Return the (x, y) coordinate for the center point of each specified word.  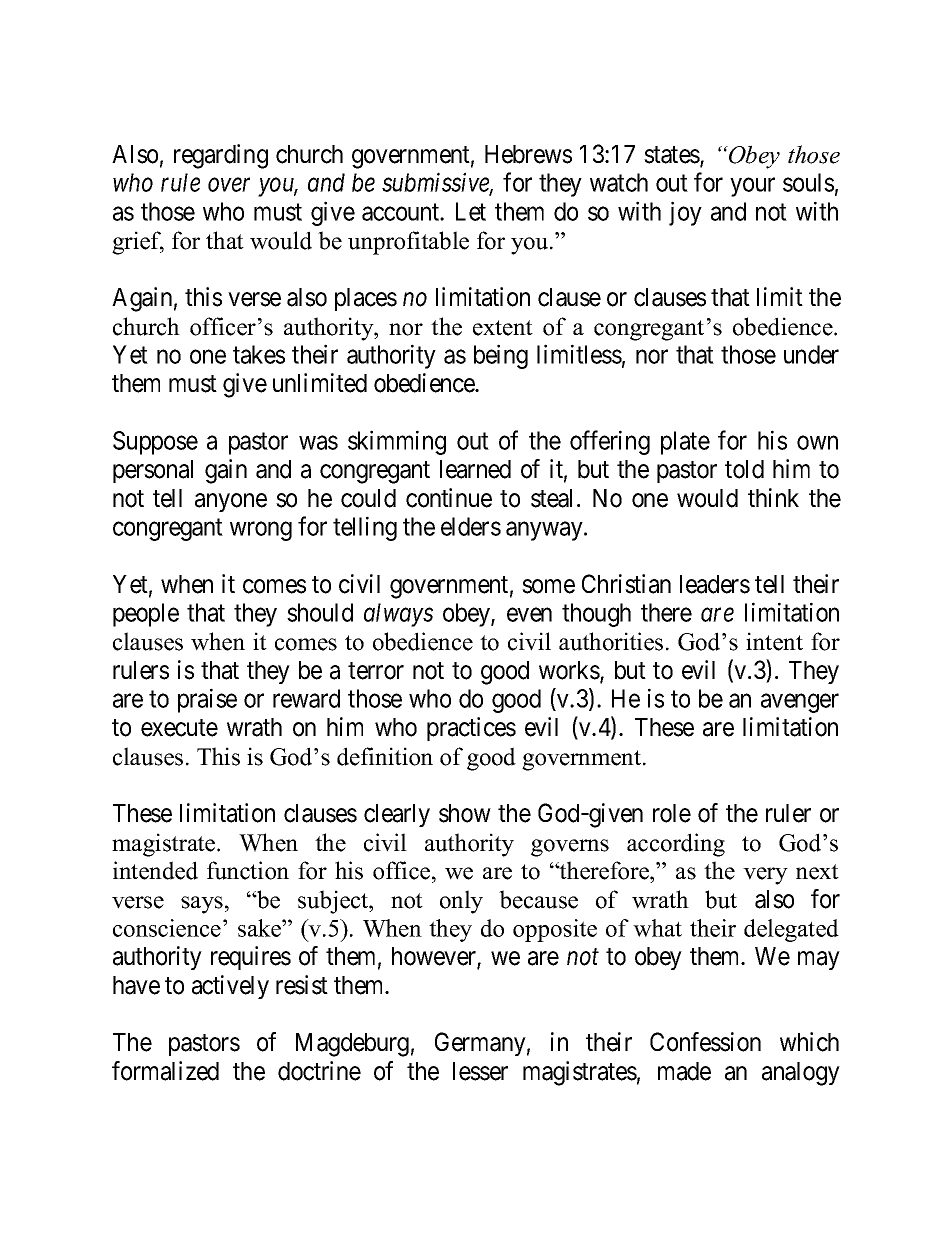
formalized (165, 1071)
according (676, 845)
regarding (221, 156)
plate (685, 443)
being (501, 356)
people (146, 615)
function (248, 870)
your (752, 187)
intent (774, 641)
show (465, 813)
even (529, 615)
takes (259, 354)
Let (471, 211)
